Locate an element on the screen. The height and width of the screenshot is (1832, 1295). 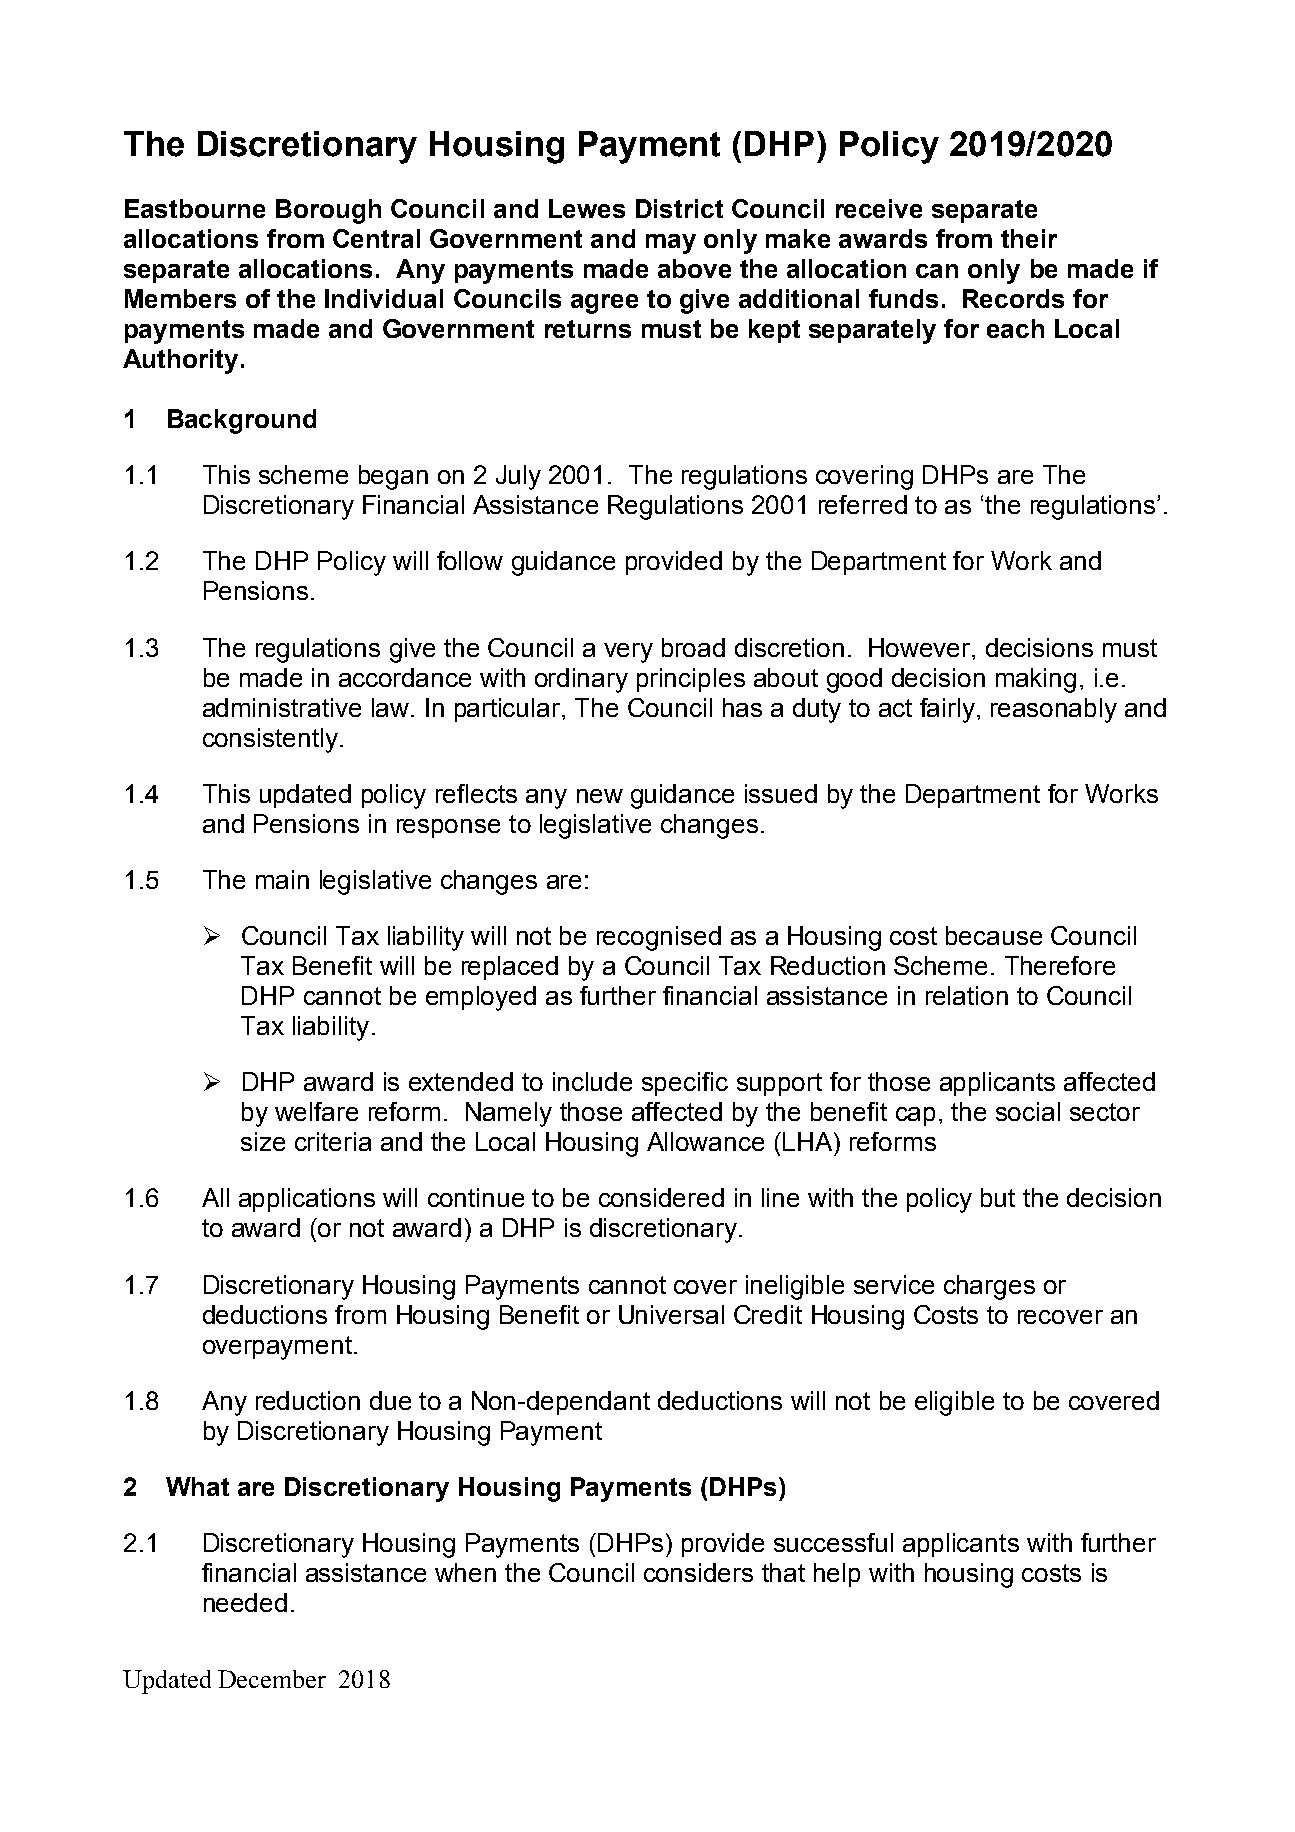
Borough is located at coordinates (328, 211).
